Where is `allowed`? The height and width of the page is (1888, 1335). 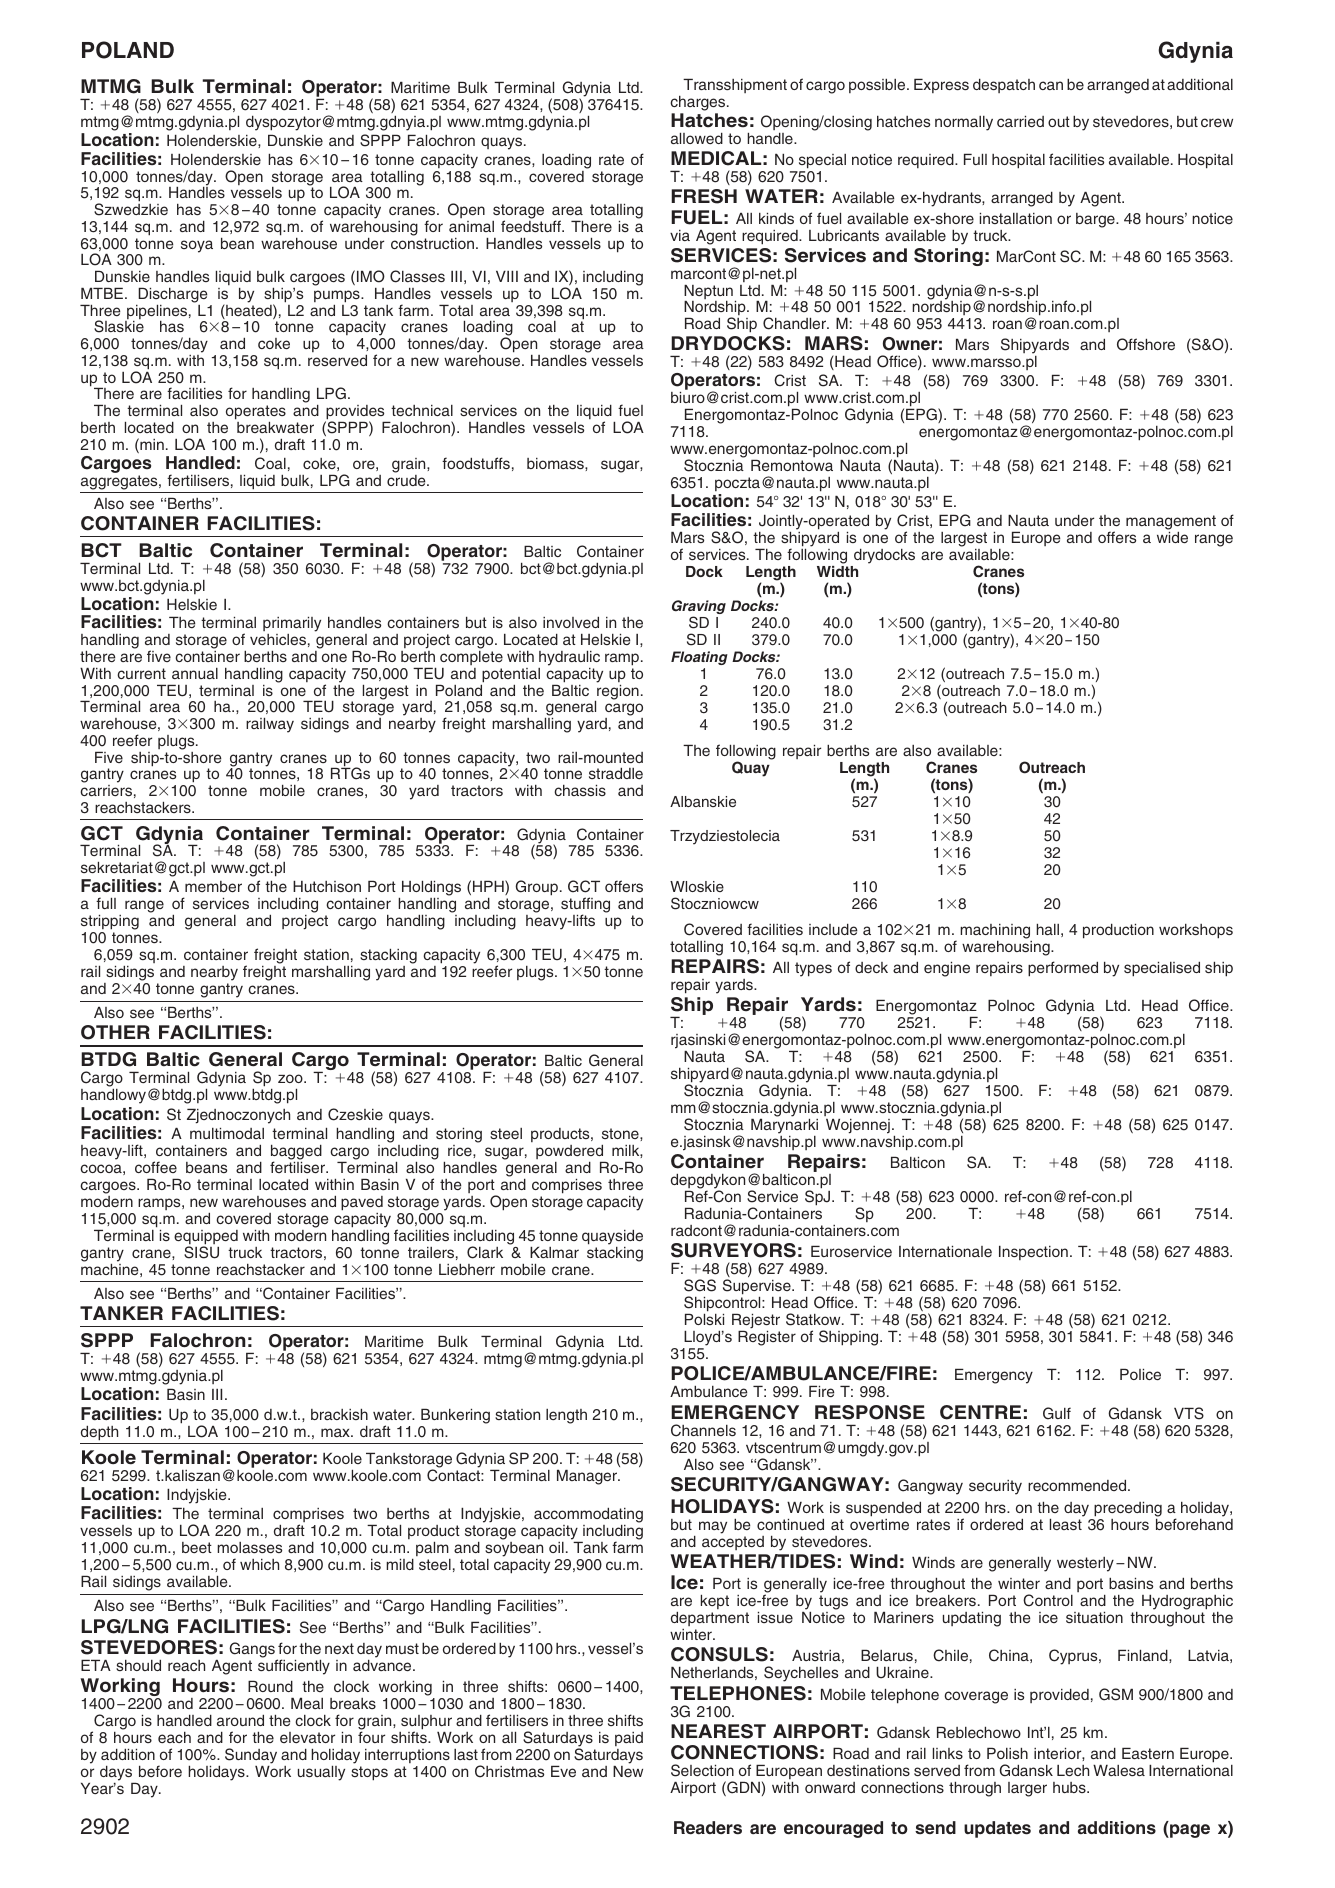 allowed is located at coordinates (697, 138).
